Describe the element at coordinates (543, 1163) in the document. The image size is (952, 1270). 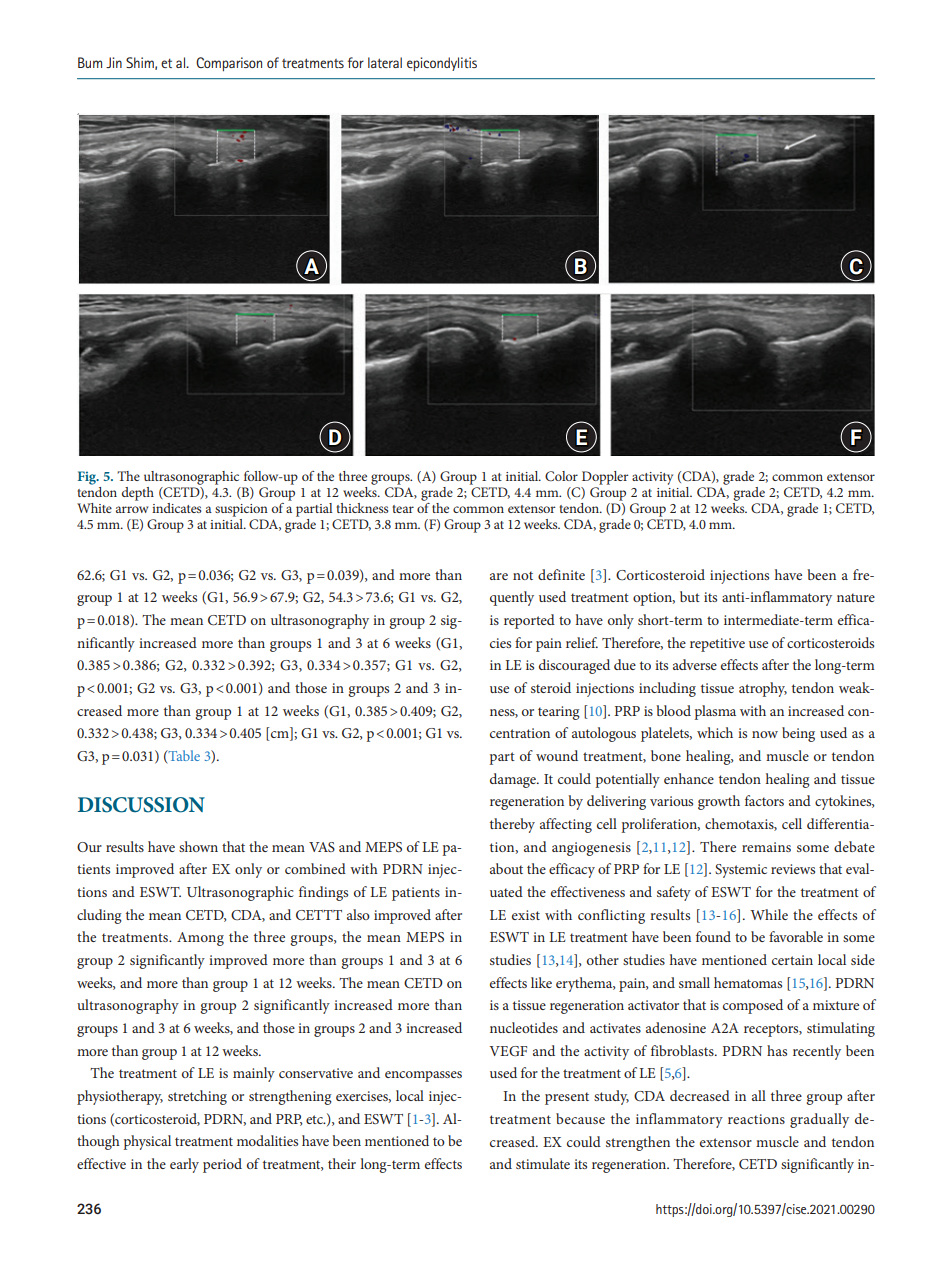
I see `stimulate` at that location.
